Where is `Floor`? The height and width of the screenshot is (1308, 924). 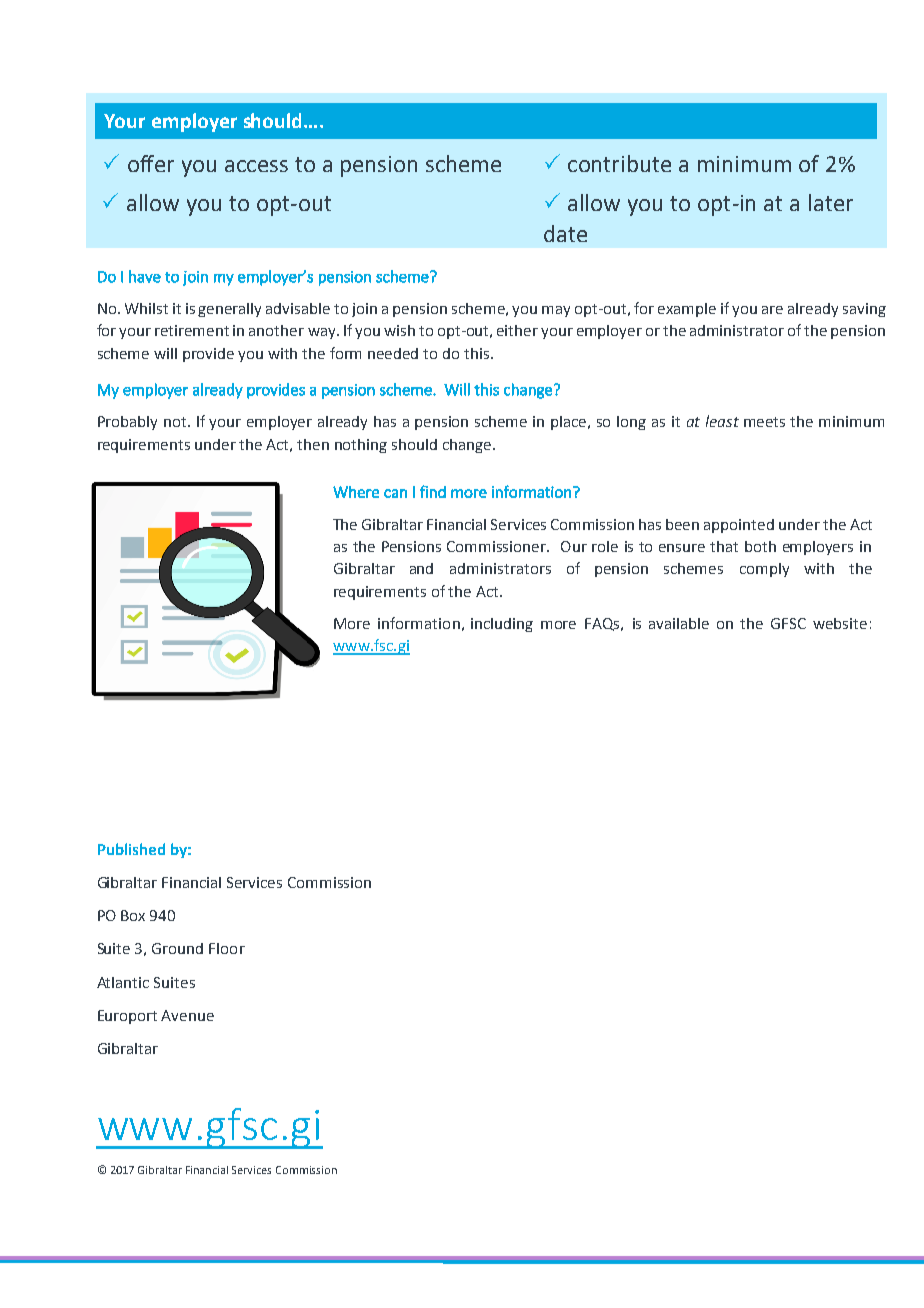
Floor is located at coordinates (227, 948).
